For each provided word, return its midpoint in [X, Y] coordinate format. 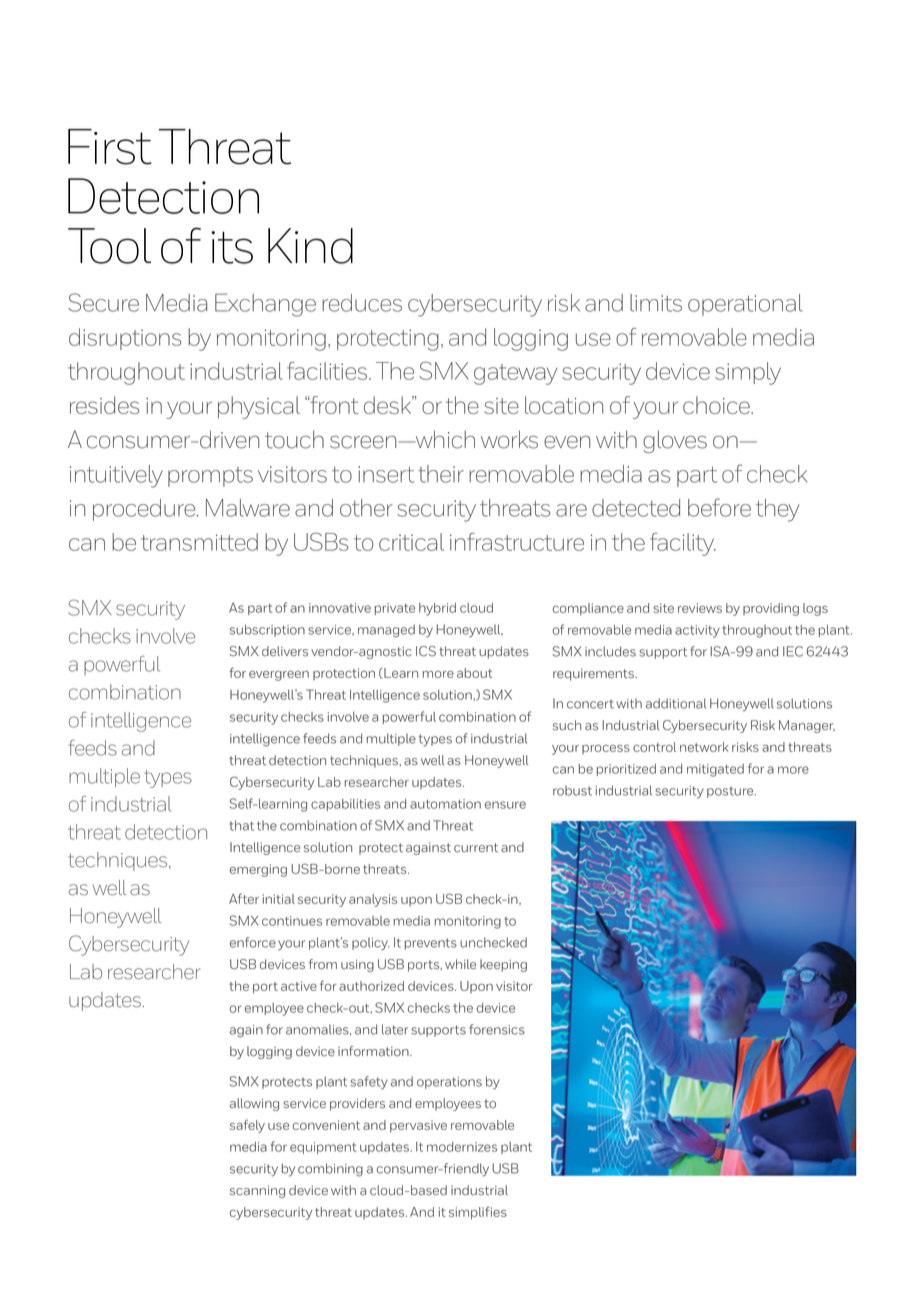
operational [745, 305]
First [110, 147]
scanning [257, 1191]
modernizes [462, 1147]
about [475, 673]
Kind [310, 246]
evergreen [279, 676]
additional [676, 703]
